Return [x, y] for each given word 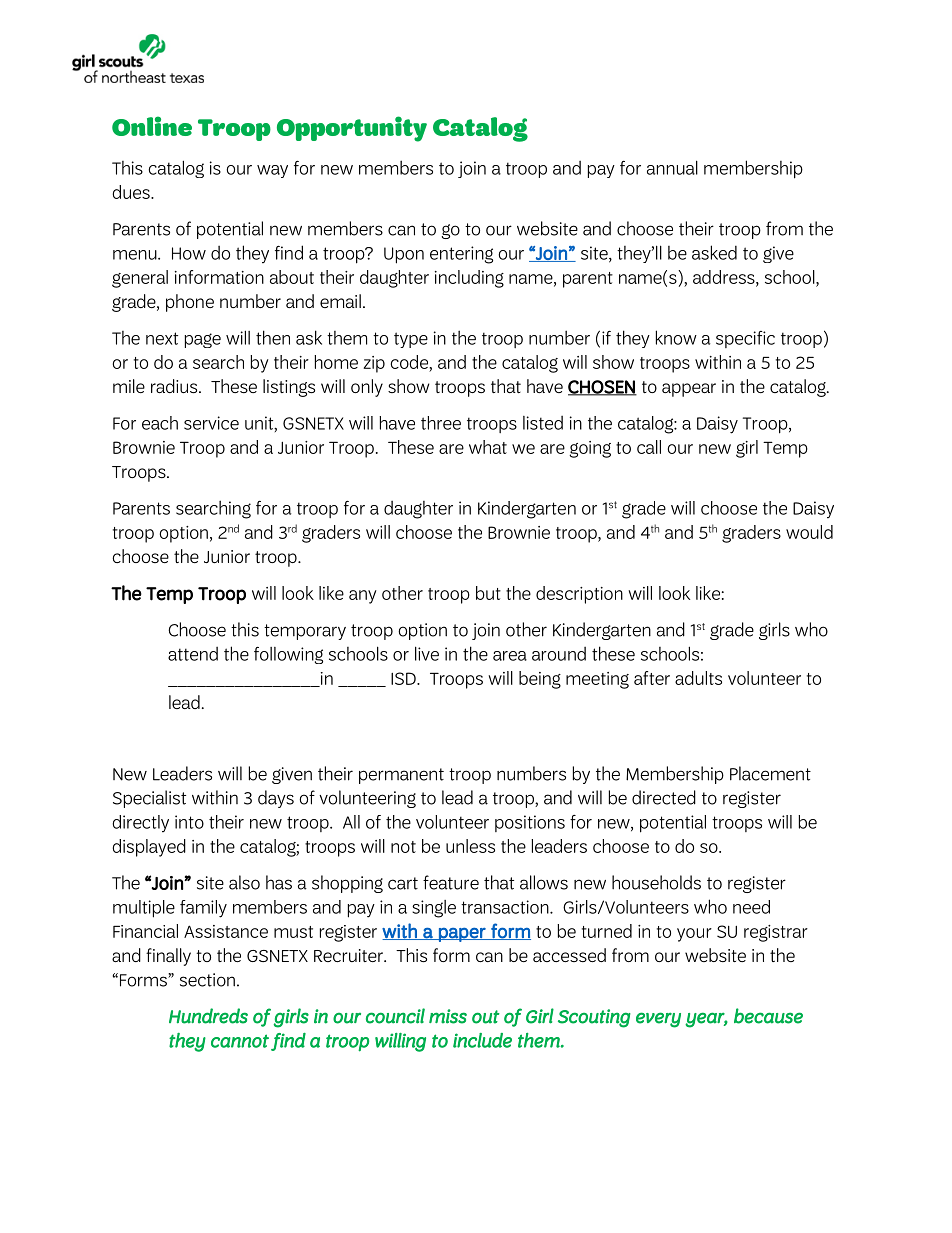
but [488, 593]
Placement [770, 773]
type [411, 340]
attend [193, 654]
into [189, 822]
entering [461, 255]
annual [672, 167]
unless [470, 846]
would [809, 532]
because [768, 1016]
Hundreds [208, 1016]
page [203, 340]
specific [745, 339]
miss [448, 1016]
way [272, 171]
